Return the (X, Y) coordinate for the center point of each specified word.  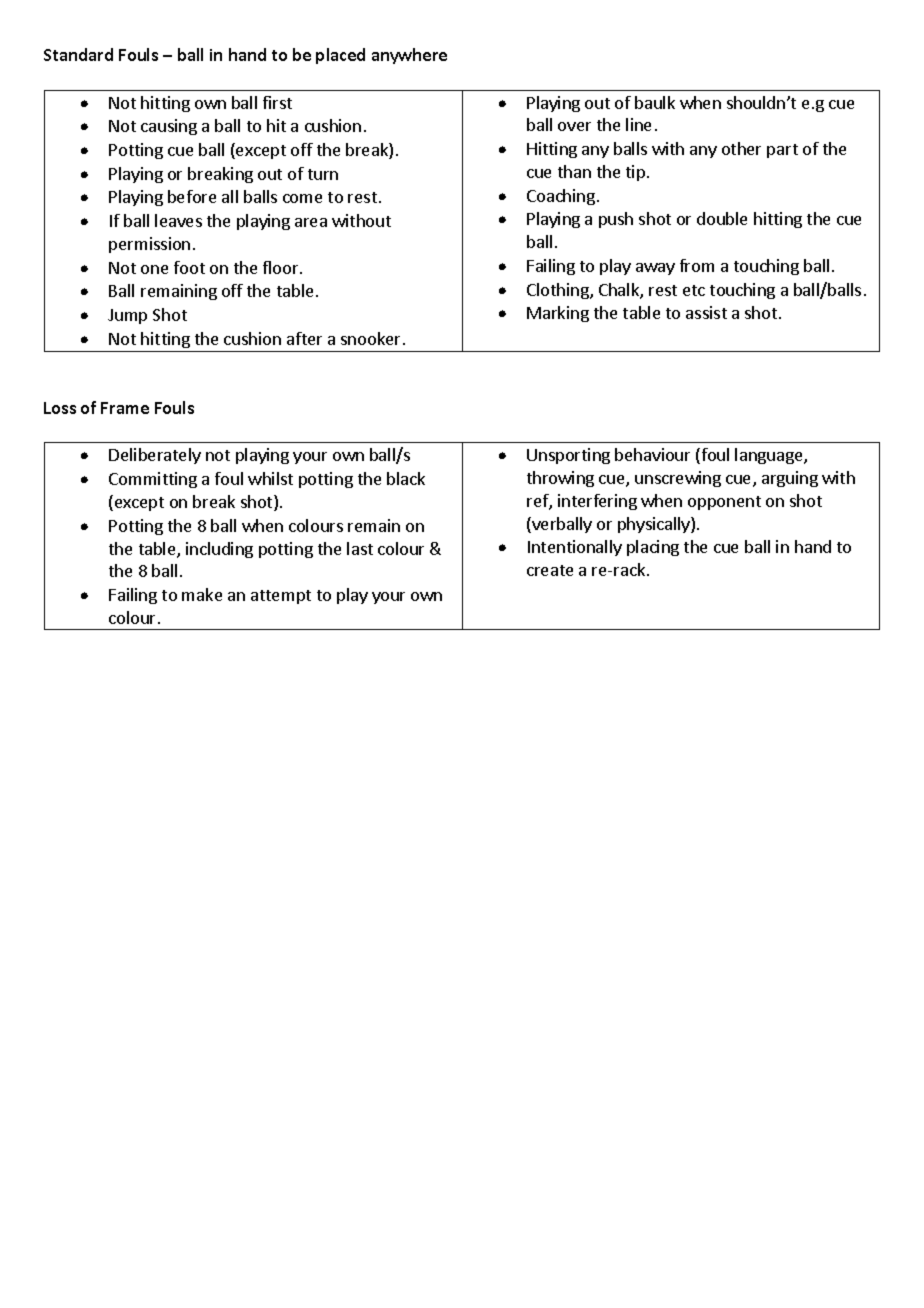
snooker (372, 338)
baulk (655, 102)
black (406, 478)
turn (323, 174)
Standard (78, 54)
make (202, 594)
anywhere (409, 56)
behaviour (652, 454)
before (192, 196)
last (360, 548)
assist (706, 312)
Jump (127, 316)
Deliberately (155, 456)
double (722, 218)
